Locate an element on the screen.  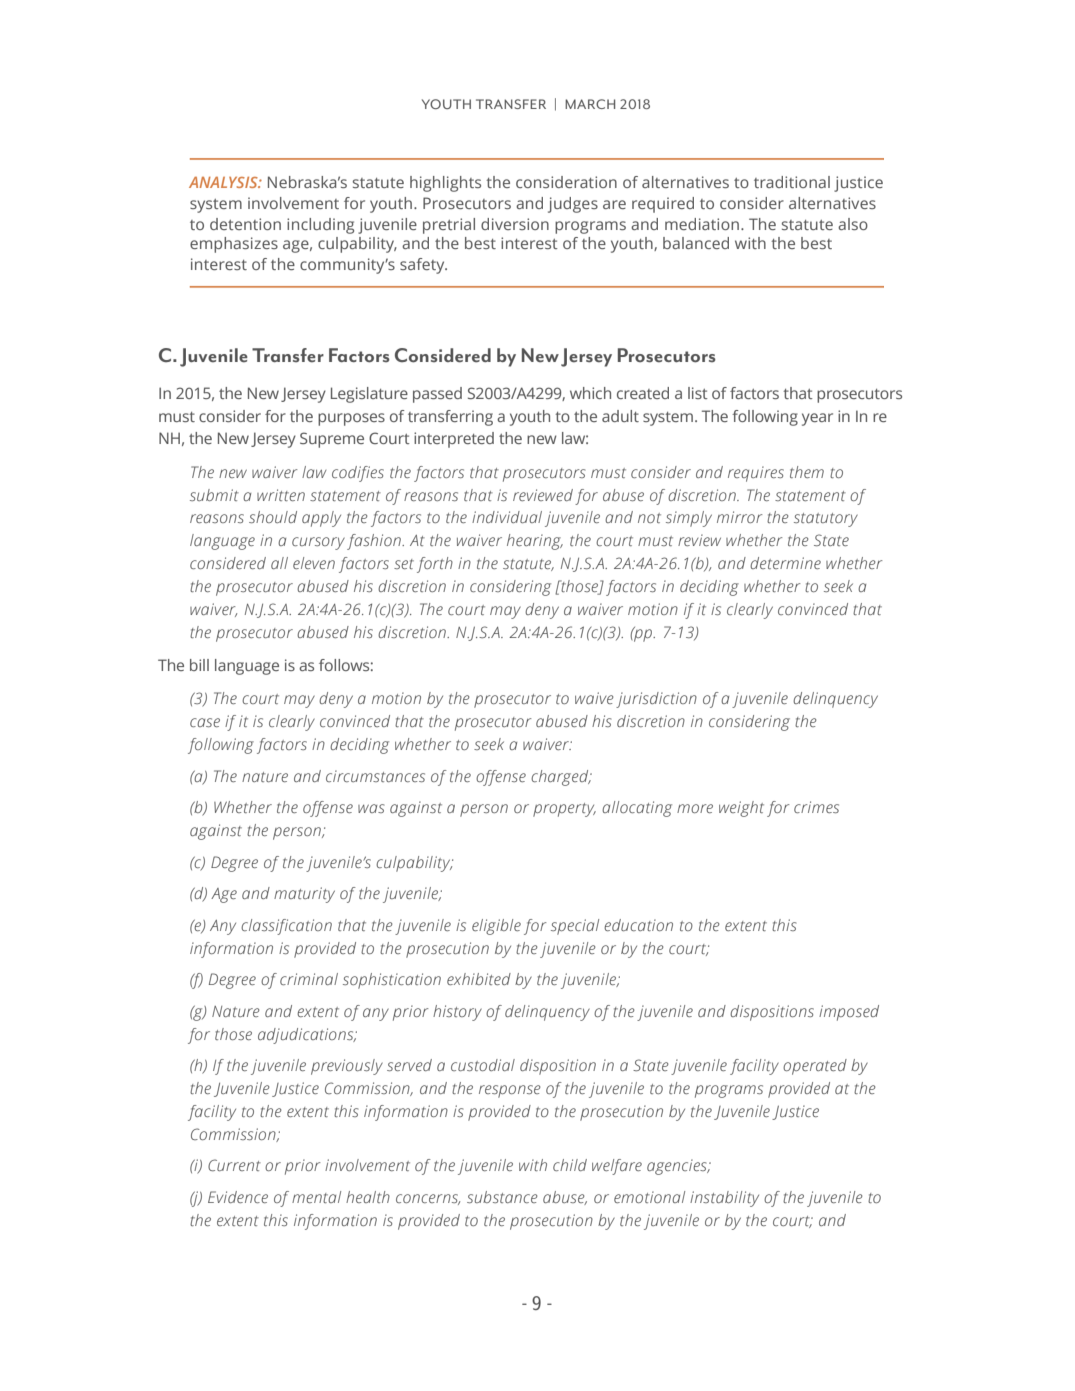
traditional is located at coordinates (792, 182).
